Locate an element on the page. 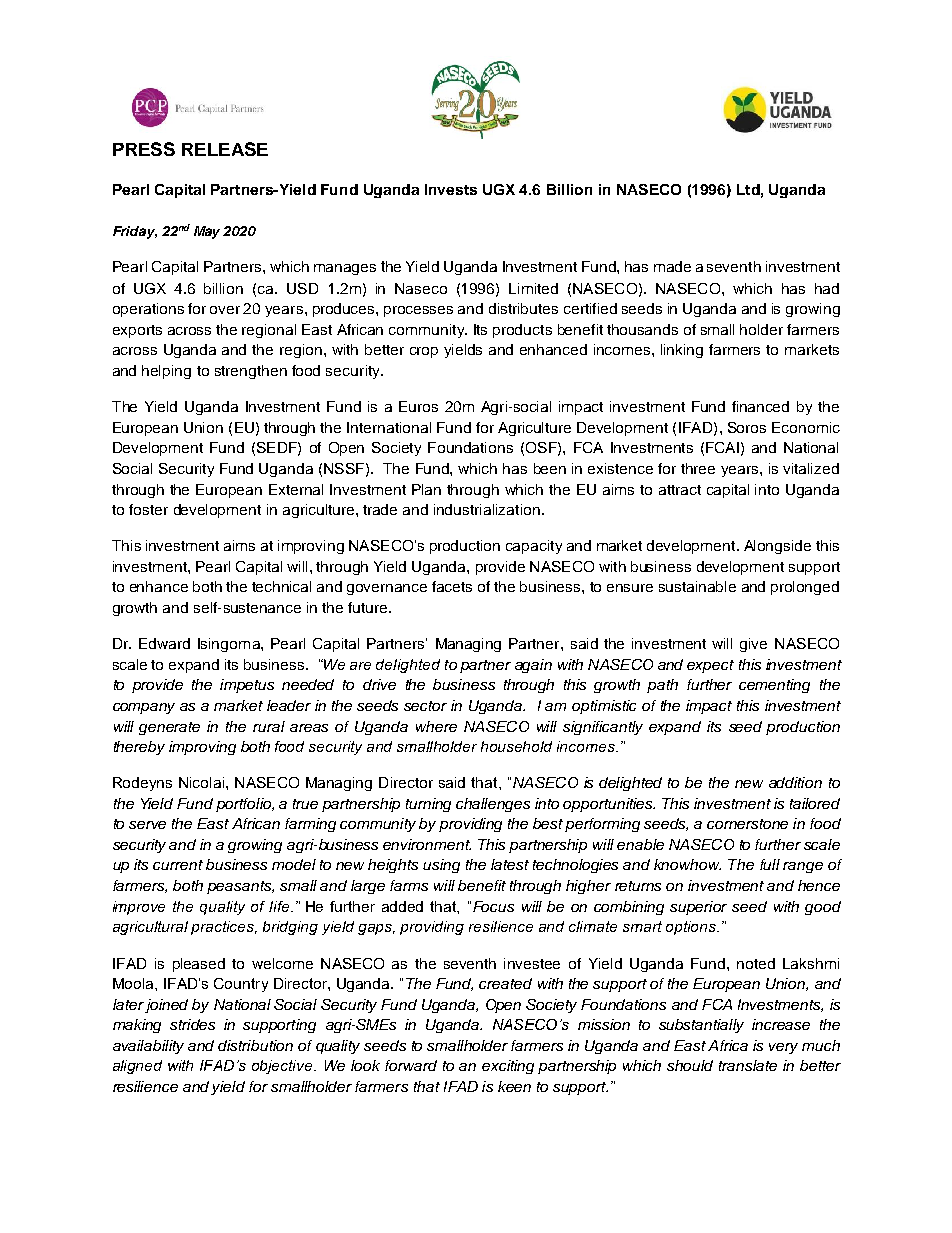 This document has height=1233, width=952. Plan is located at coordinates (426, 489).
